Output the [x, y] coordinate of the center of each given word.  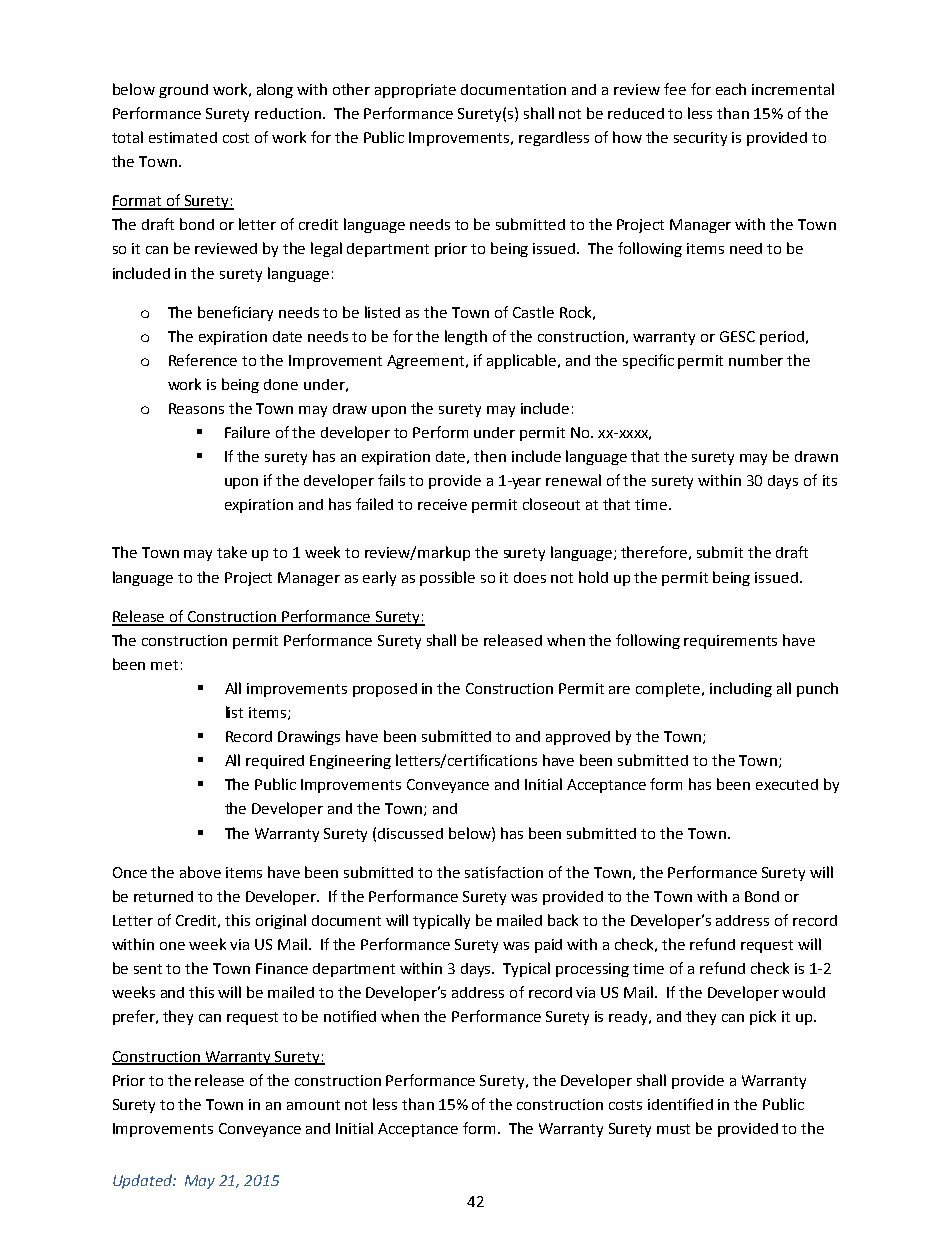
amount [313, 1105]
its [830, 480]
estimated [183, 137]
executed [787, 784]
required [275, 762]
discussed [410, 833]
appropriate [415, 91]
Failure [247, 432]
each [731, 89]
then [490, 456]
